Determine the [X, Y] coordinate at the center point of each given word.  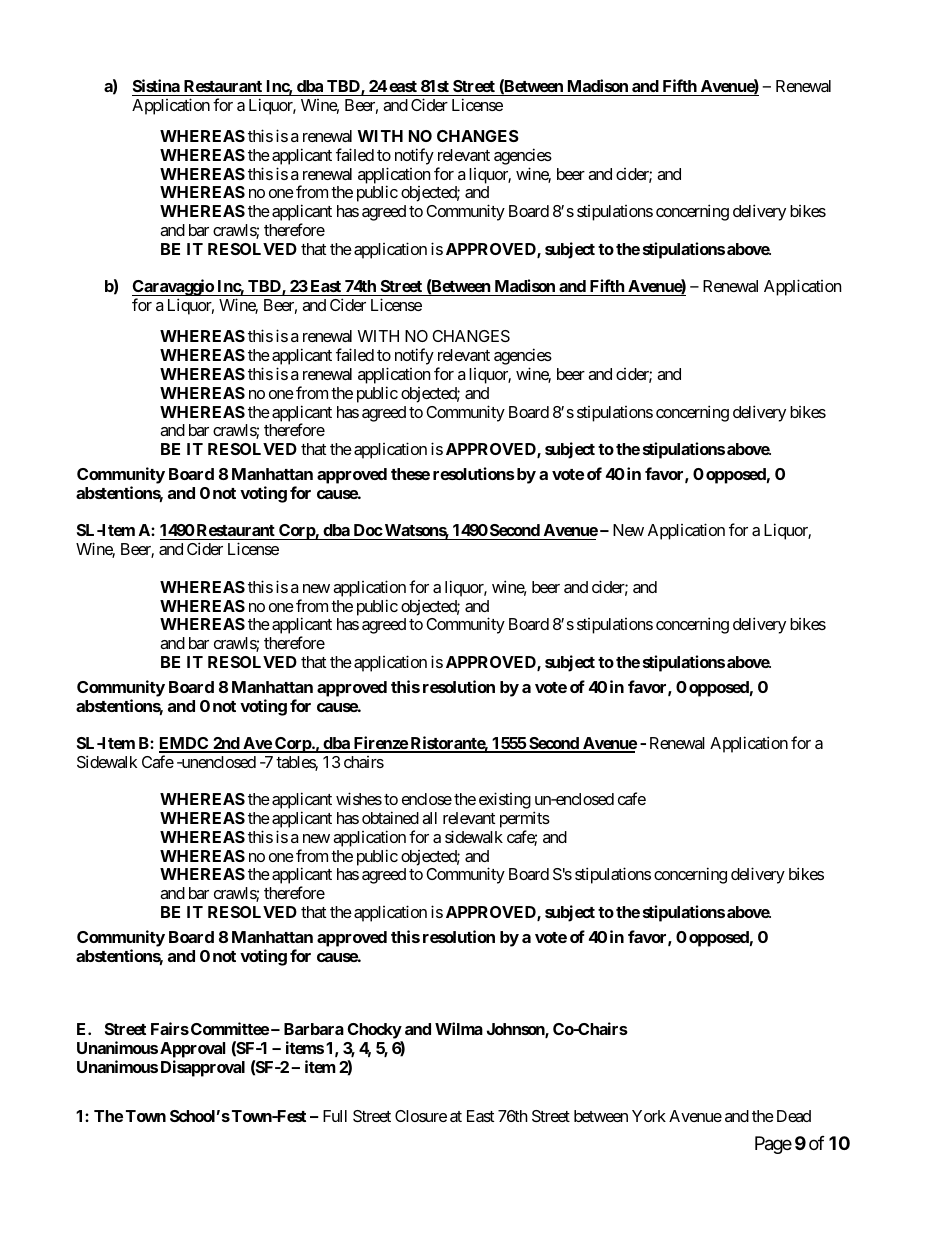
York [649, 1116]
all [429, 818]
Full [335, 1116]
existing [505, 800]
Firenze [380, 744]
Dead [794, 1116]
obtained [390, 817]
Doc [368, 530]
